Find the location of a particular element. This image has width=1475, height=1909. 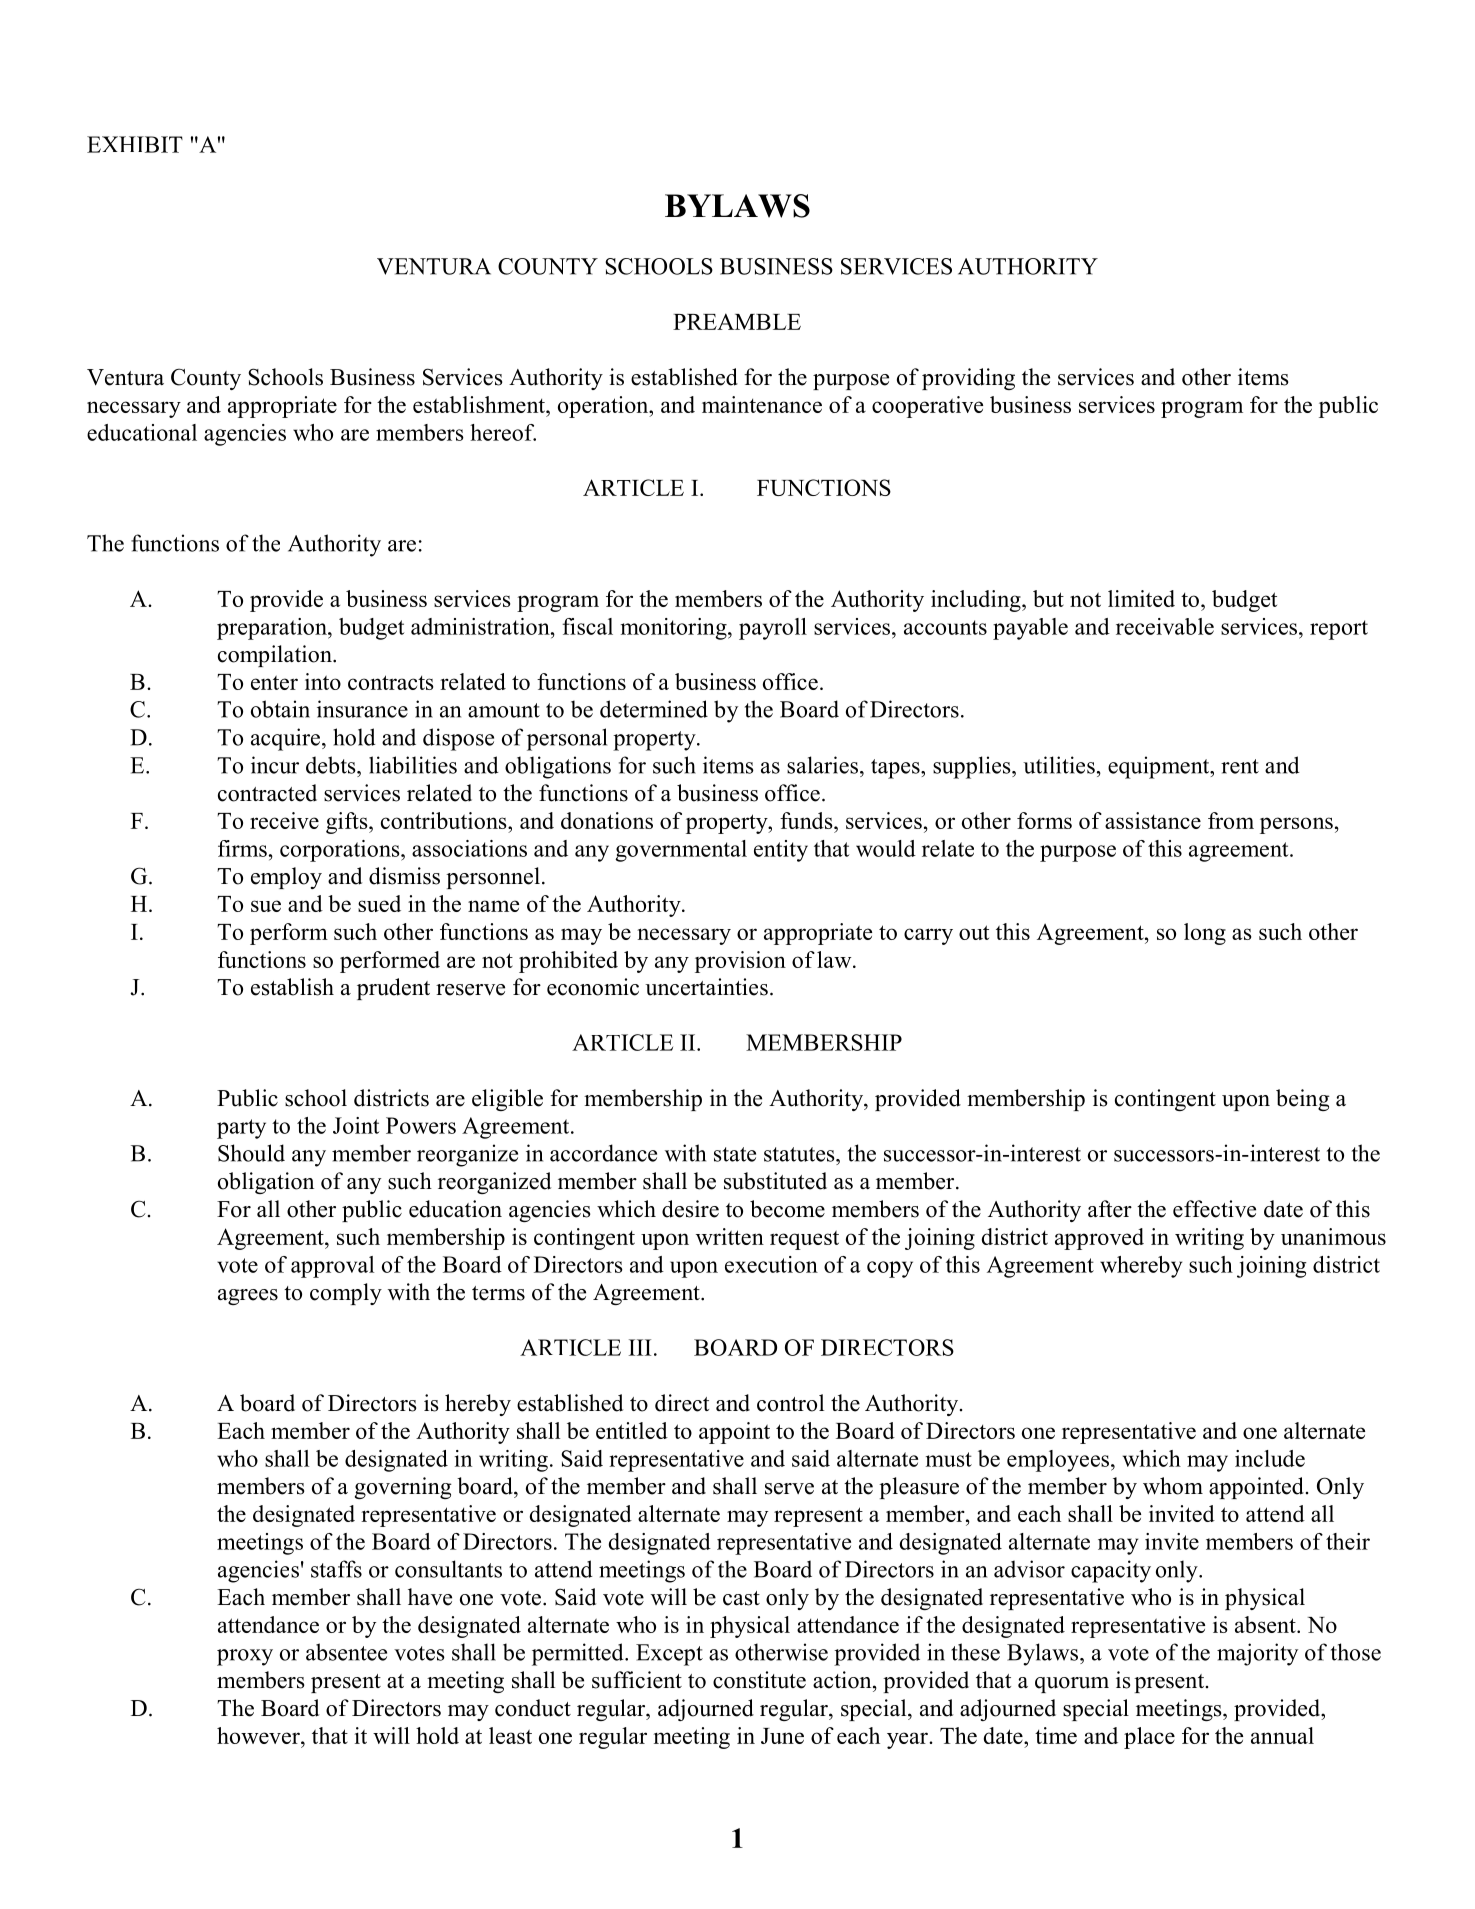

EXHIBIT is located at coordinates (135, 144).
